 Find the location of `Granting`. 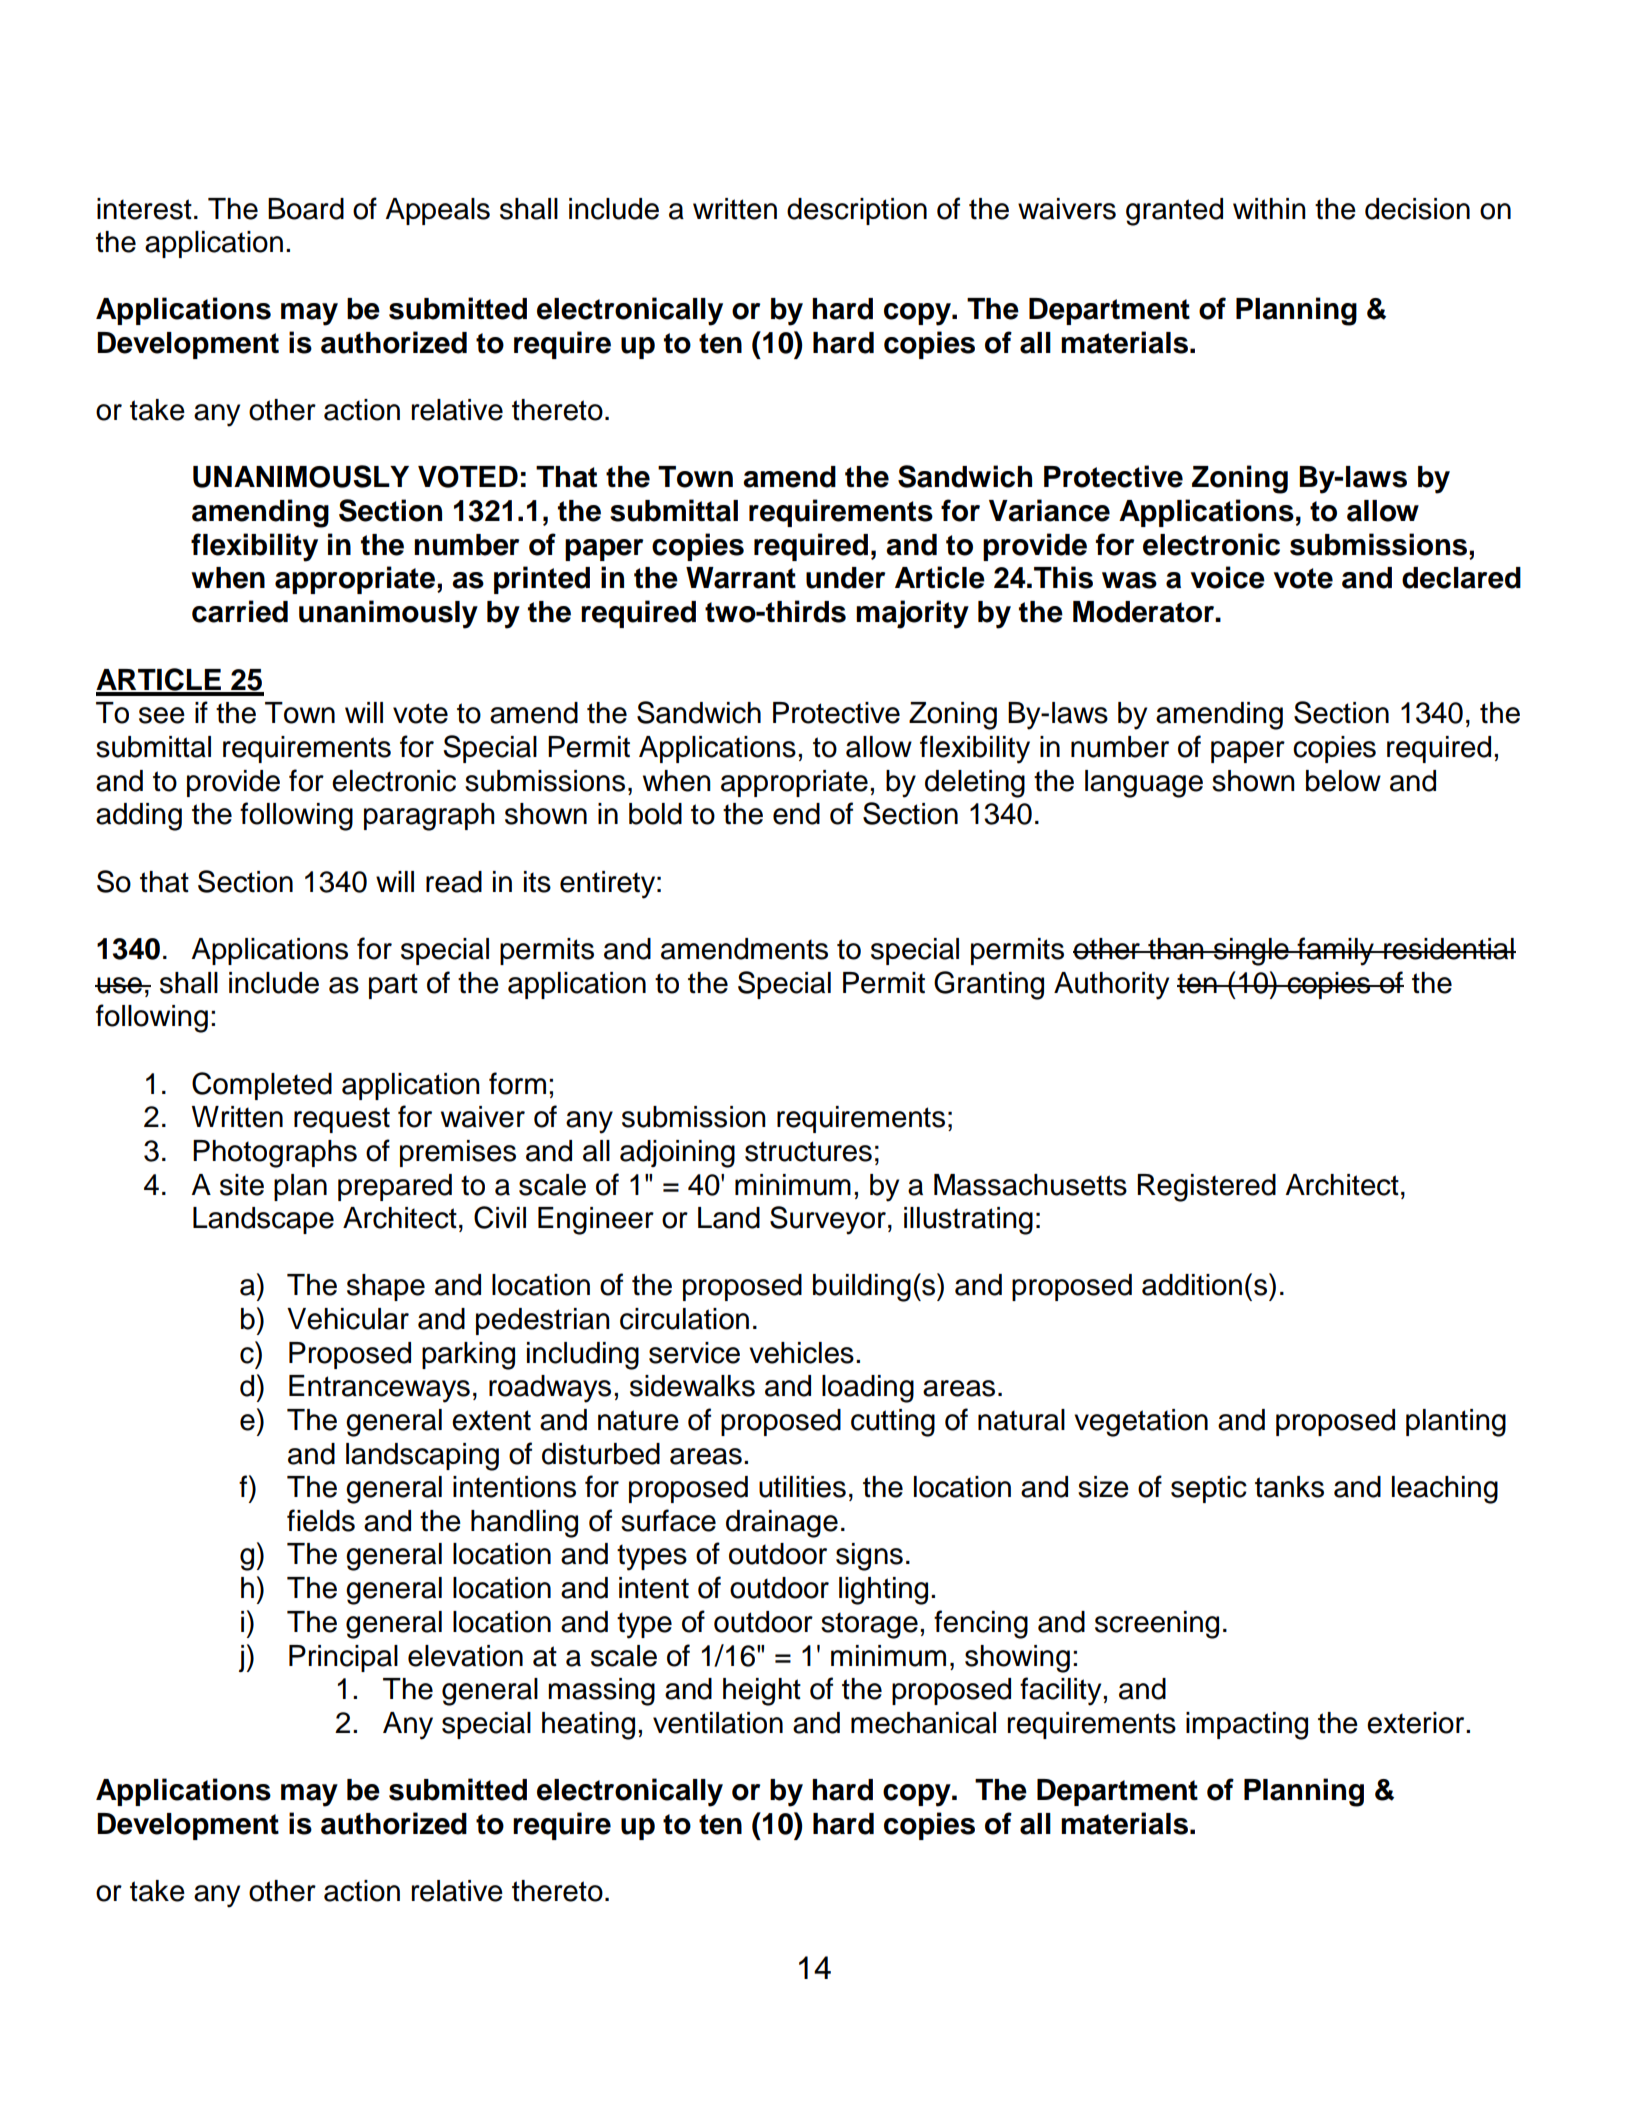

Granting is located at coordinates (989, 985).
